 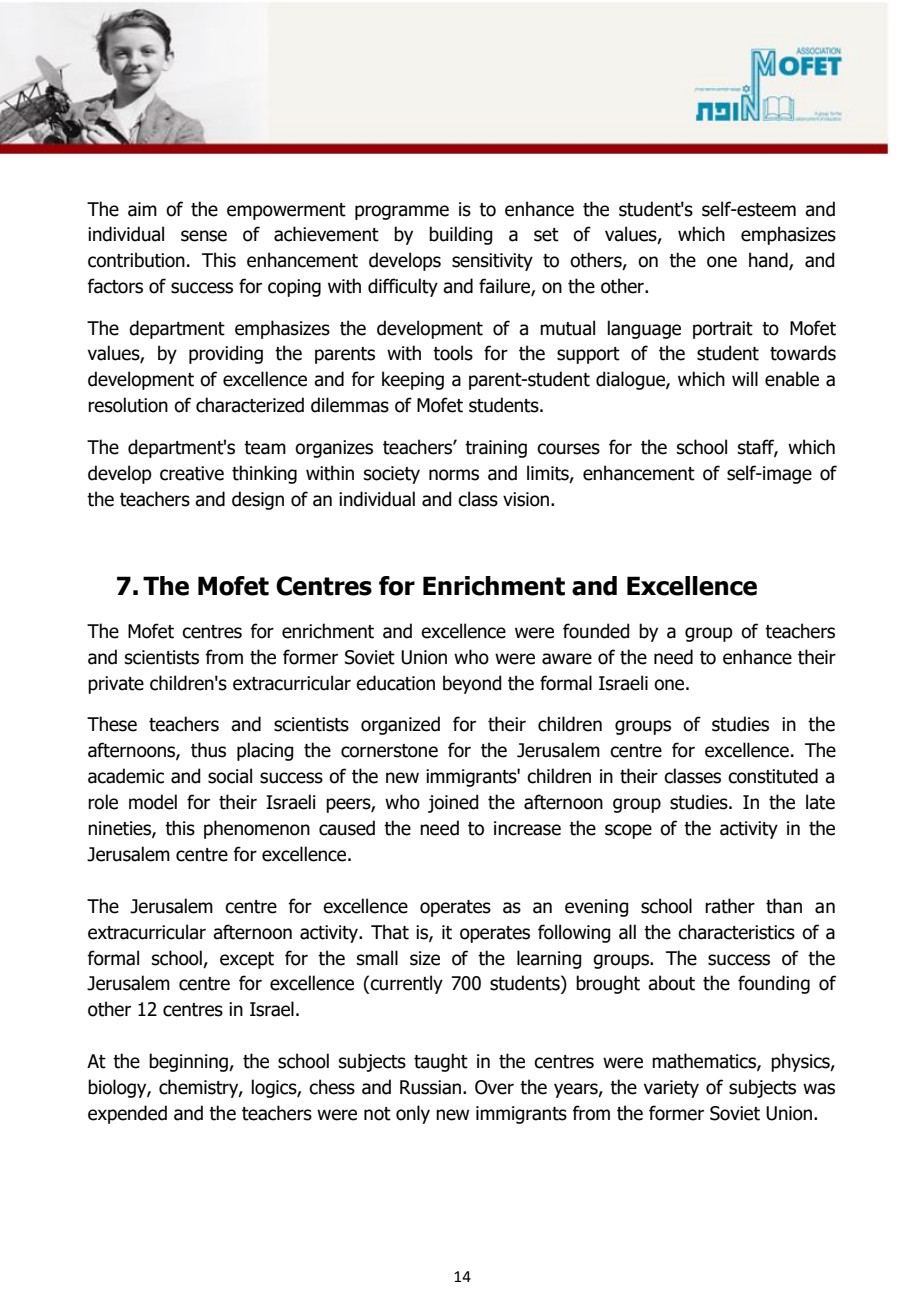 What do you see at coordinates (494, 1087) in the screenshot?
I see `Over` at bounding box center [494, 1087].
